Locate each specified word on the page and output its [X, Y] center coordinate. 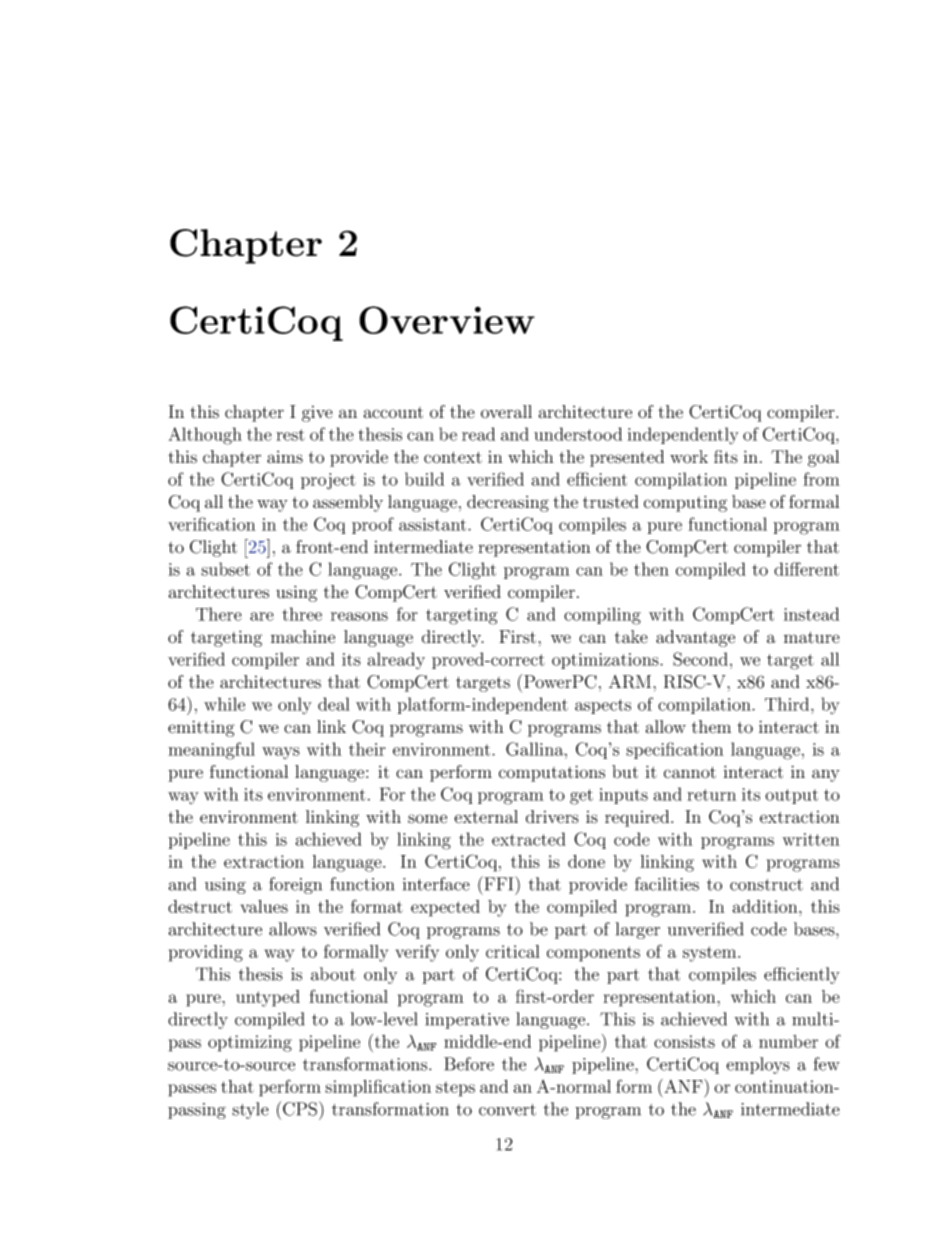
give [317, 414]
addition [766, 906]
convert [507, 1110]
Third [787, 704]
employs [758, 1065]
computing [685, 503]
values [264, 906]
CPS [300, 1109]
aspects [603, 706]
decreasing [508, 503]
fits [726, 457]
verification [212, 524]
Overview [447, 320]
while [224, 704]
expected [445, 908]
